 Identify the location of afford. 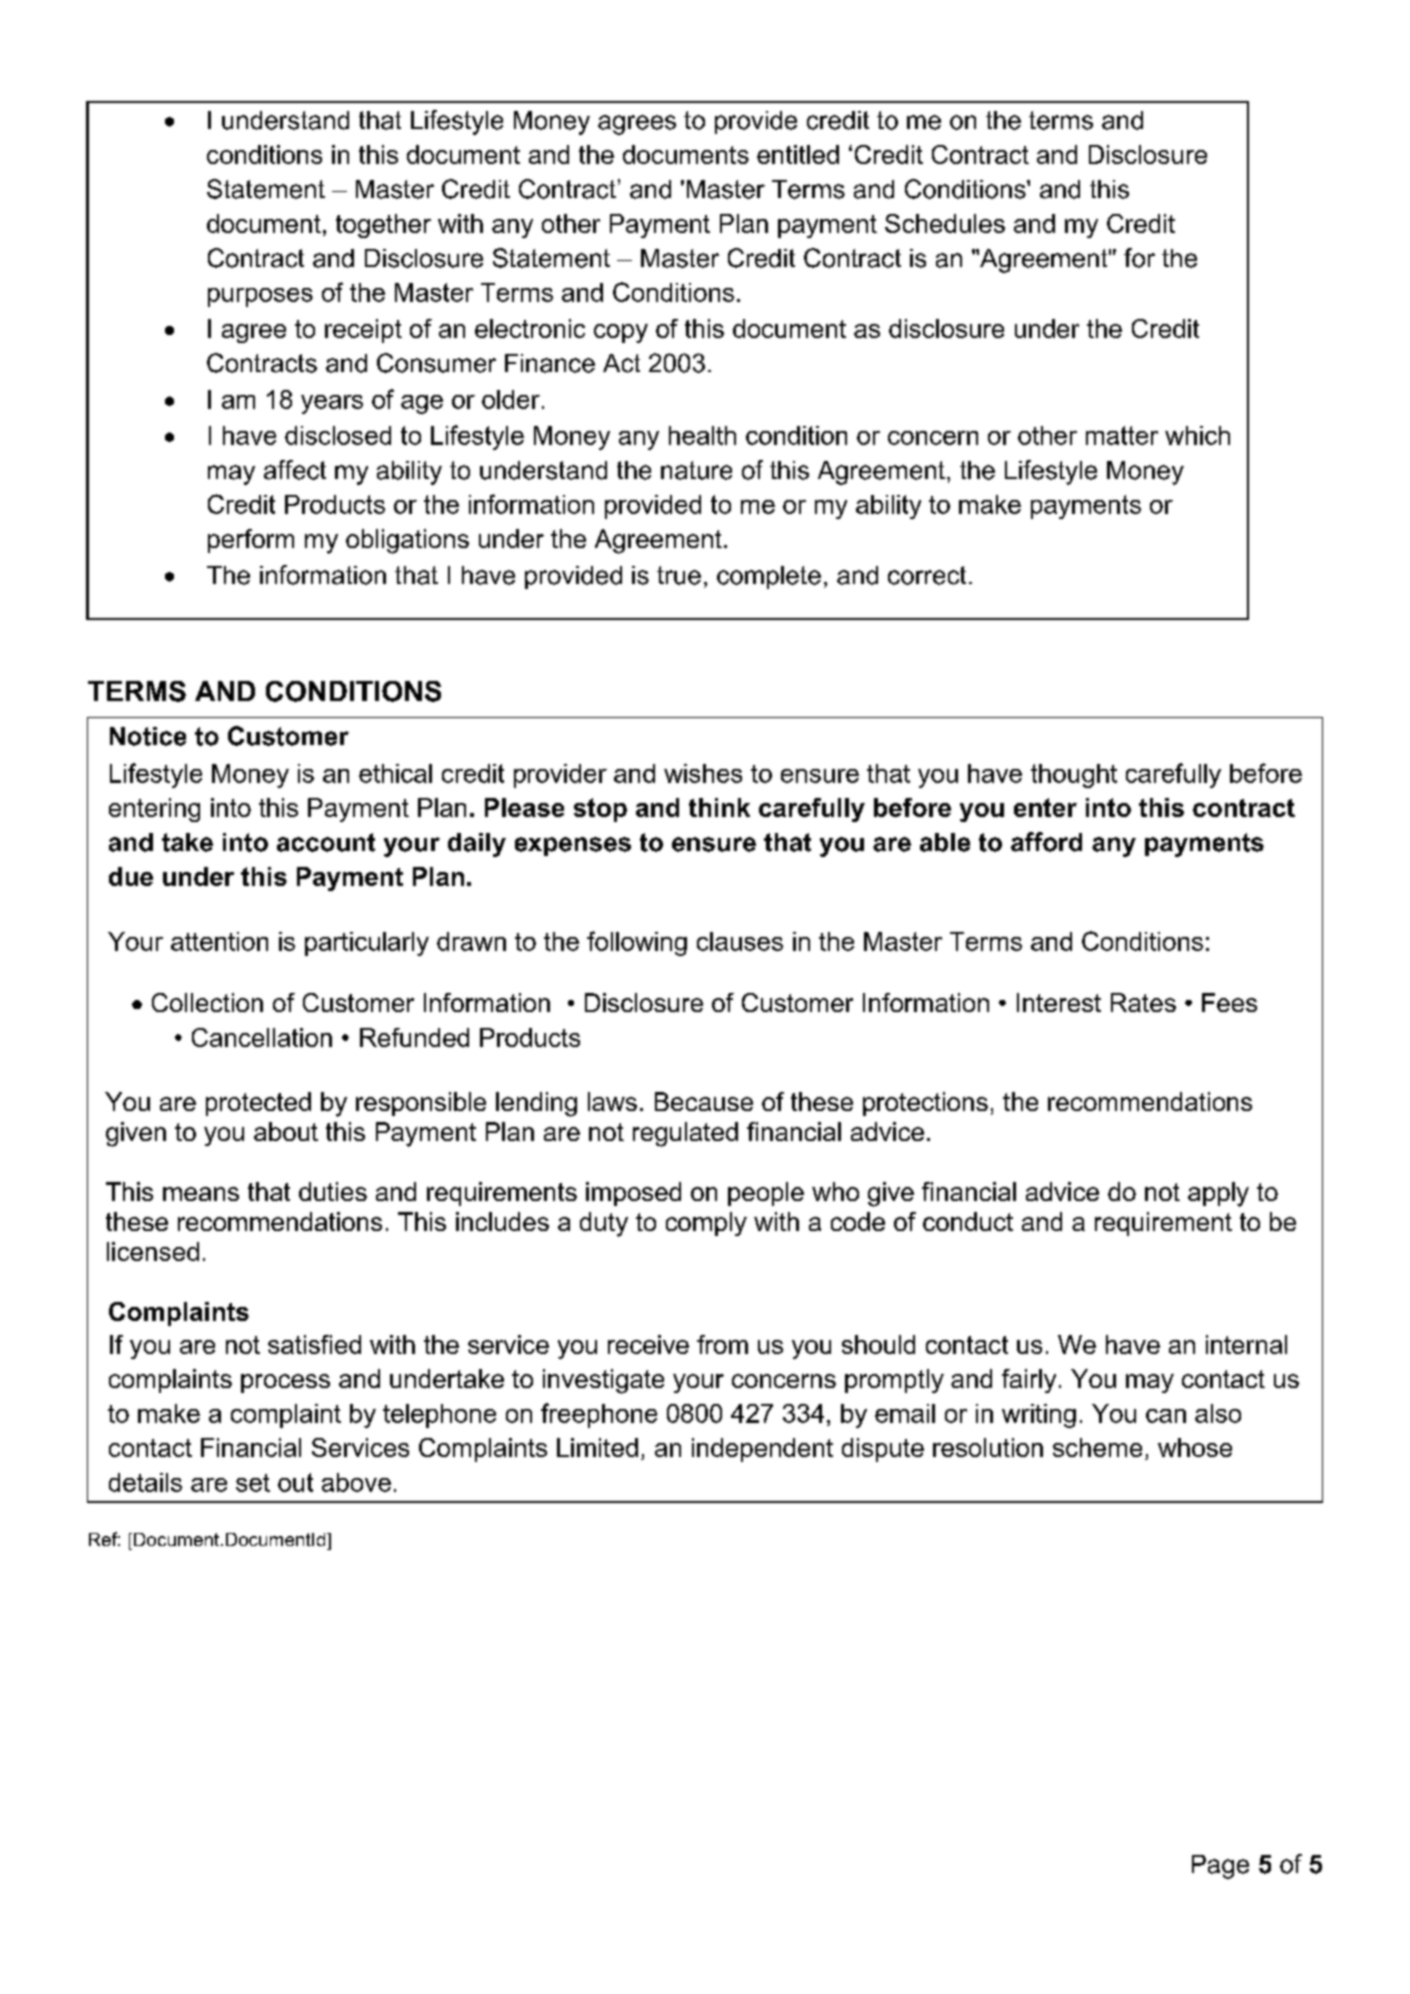
(1046, 842).
